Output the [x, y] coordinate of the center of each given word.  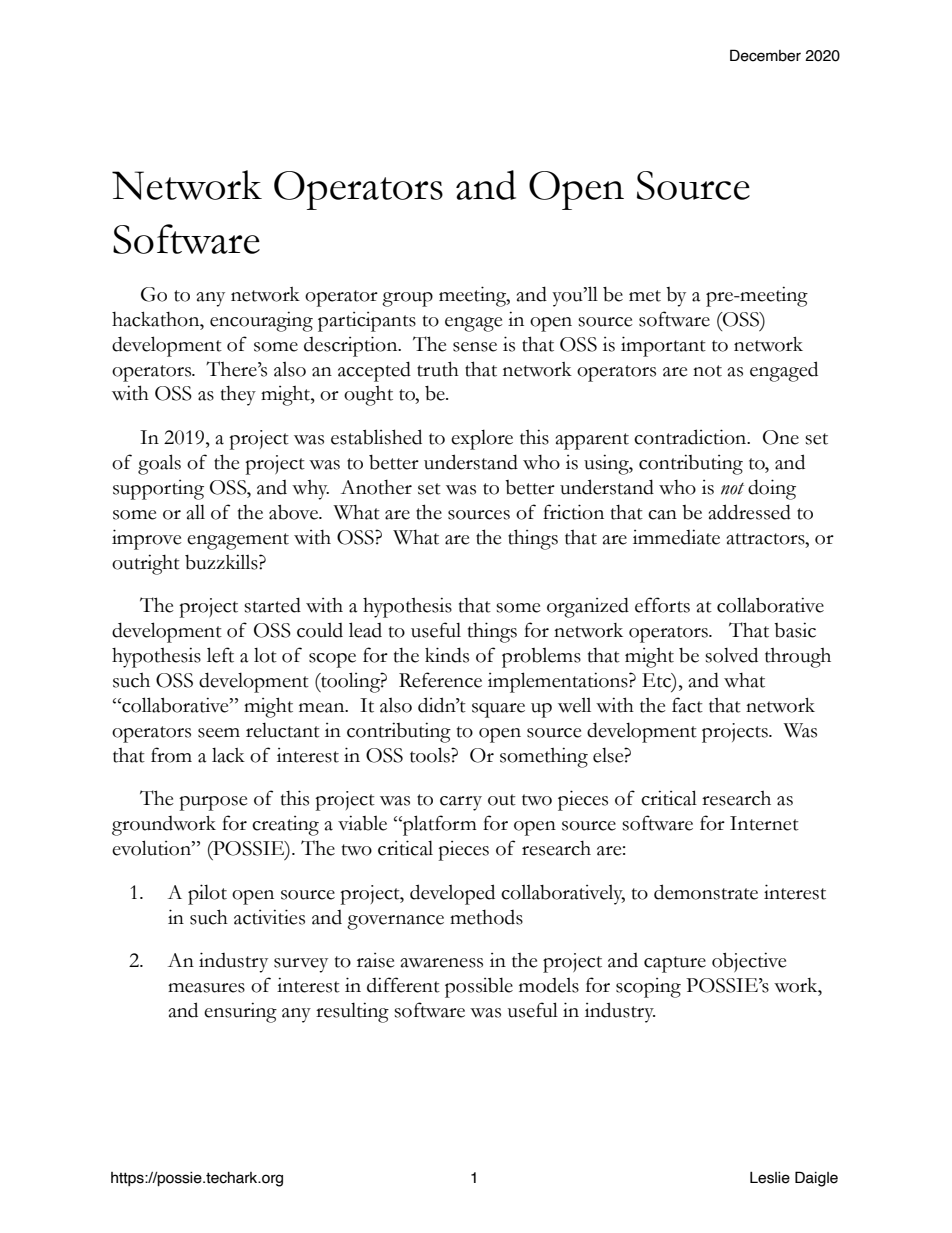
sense [475, 347]
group [407, 299]
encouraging [261, 321]
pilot [207, 894]
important [663, 346]
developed [452, 894]
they [238, 396]
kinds [447, 655]
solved [731, 655]
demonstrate [706, 892]
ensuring [240, 1012]
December [765, 55]
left [220, 655]
